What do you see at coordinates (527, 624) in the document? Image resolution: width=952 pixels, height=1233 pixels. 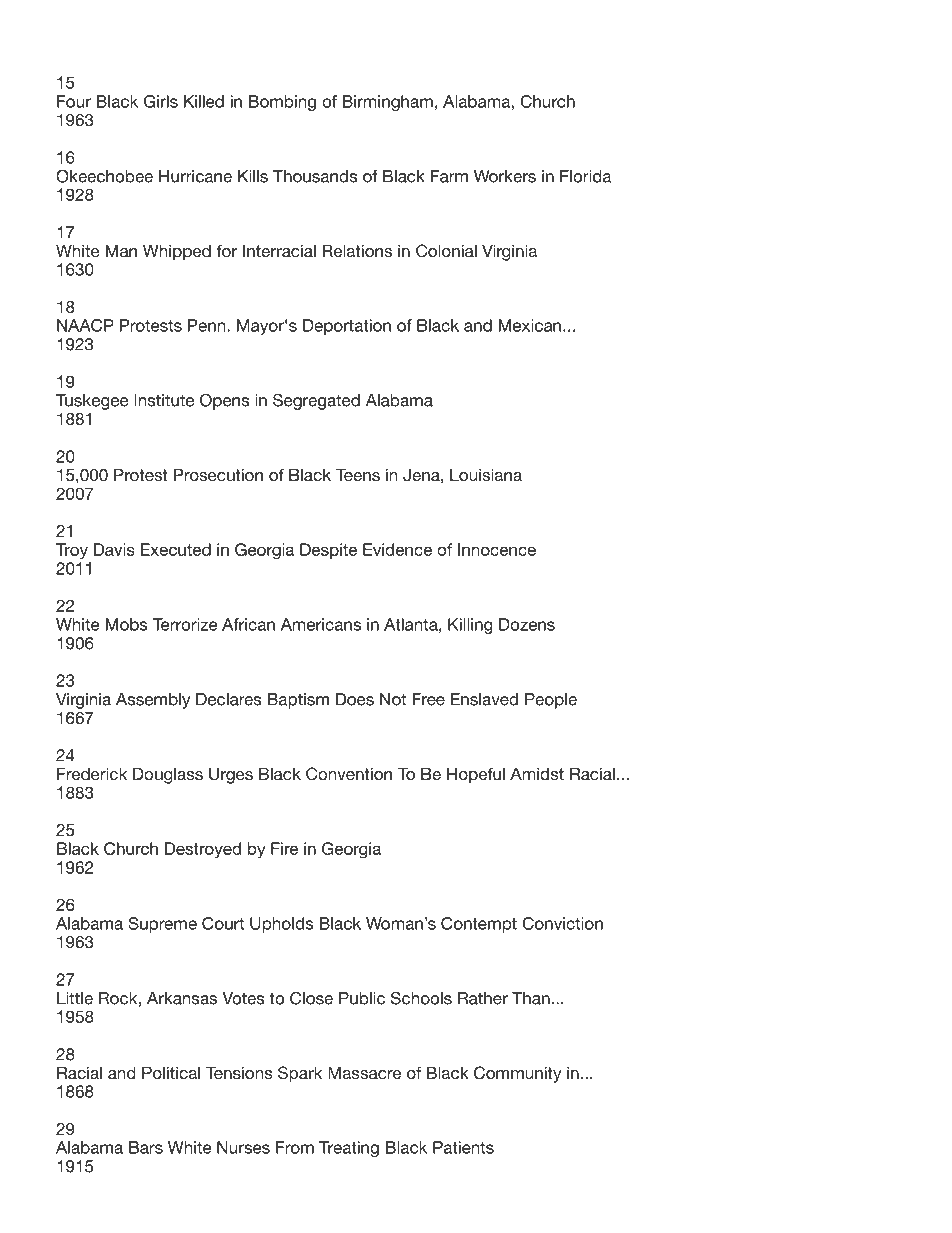 I see `Dozens` at bounding box center [527, 624].
